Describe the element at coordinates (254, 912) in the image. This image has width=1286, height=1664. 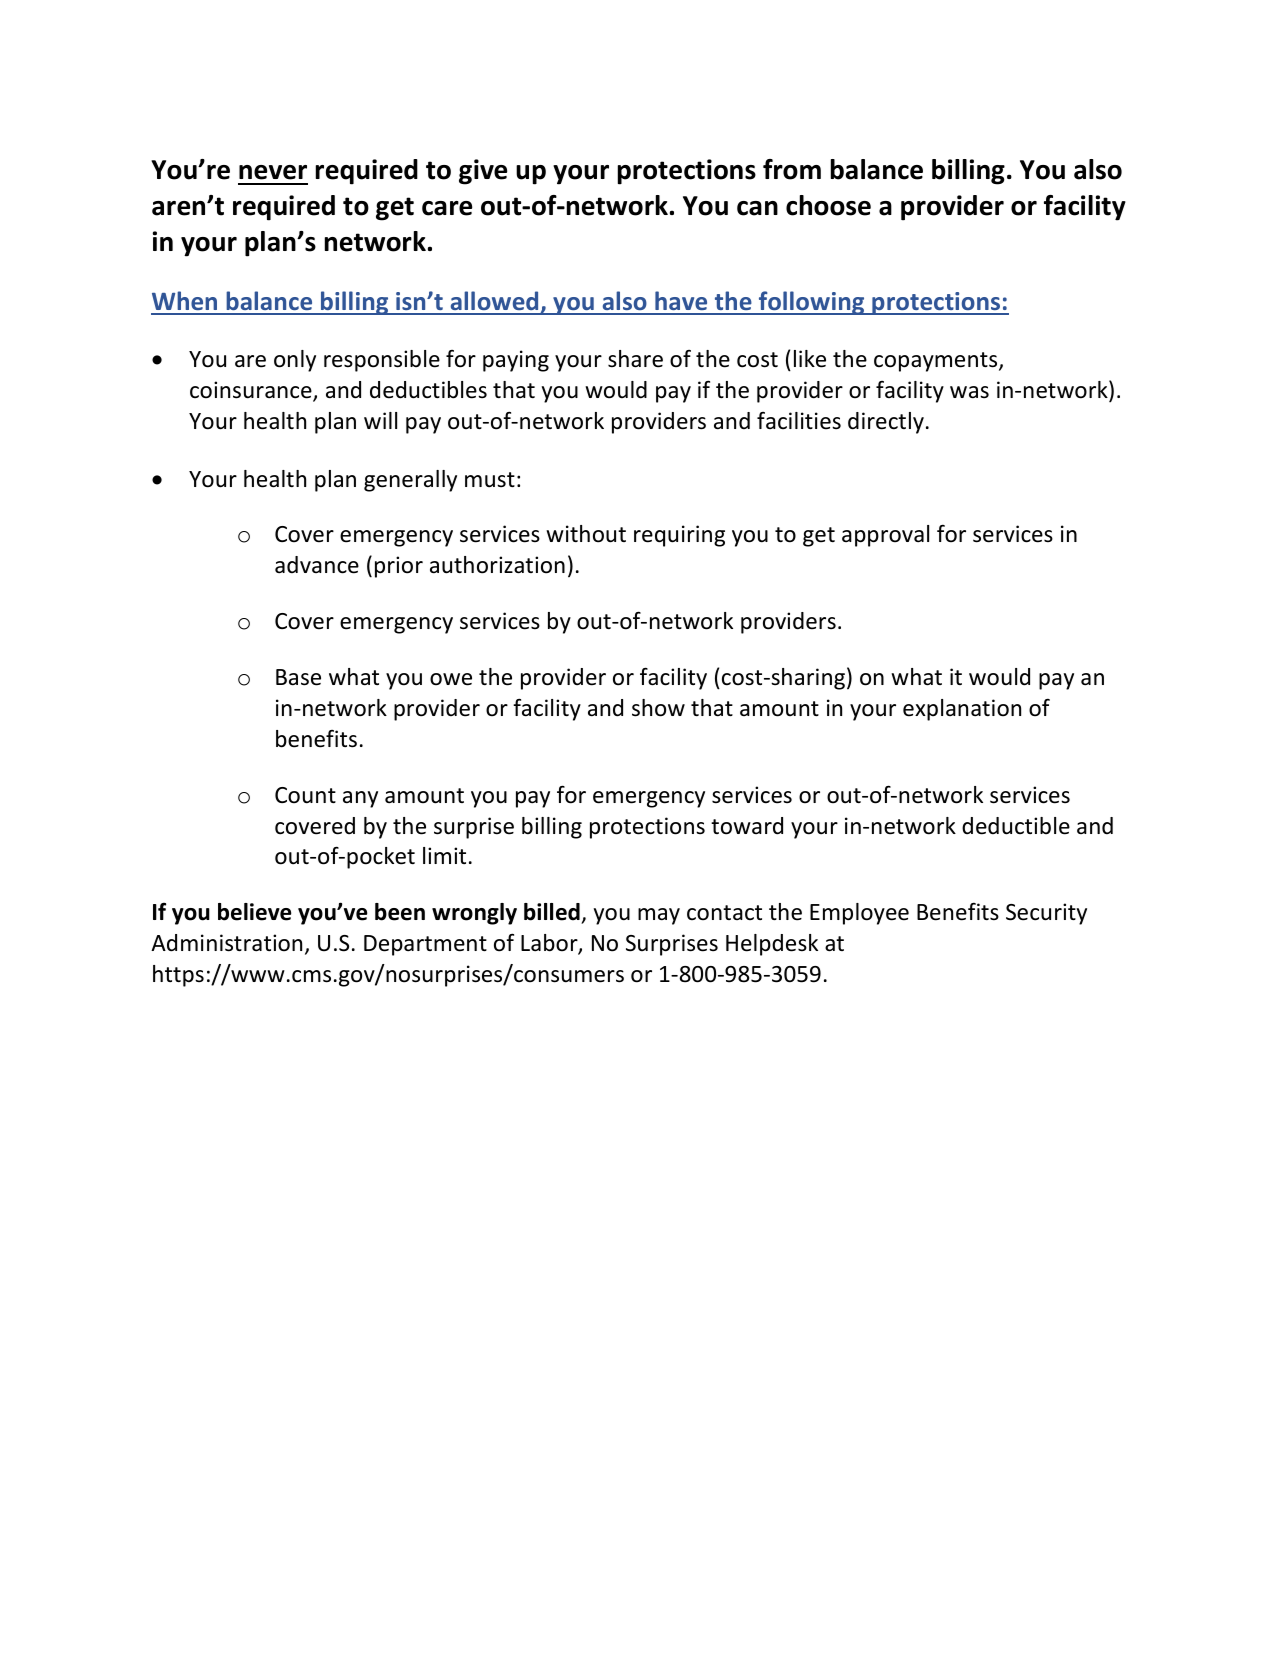
I see `believe` at that location.
